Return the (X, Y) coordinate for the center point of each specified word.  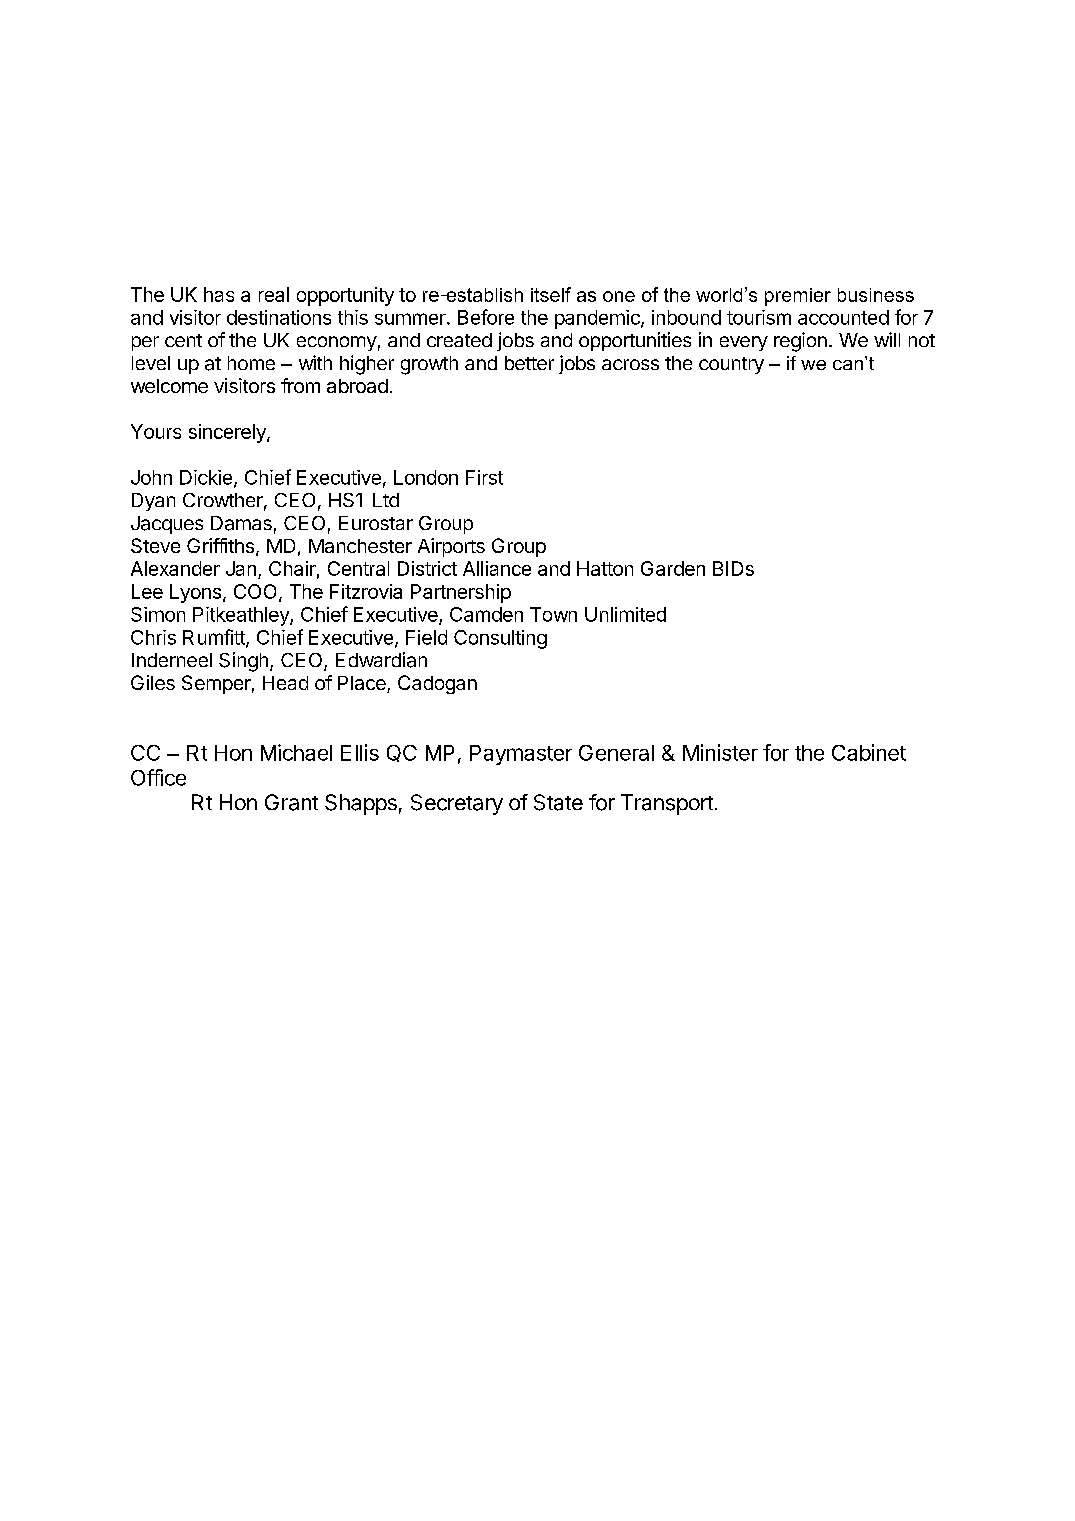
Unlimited (625, 614)
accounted (843, 317)
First (484, 477)
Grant (291, 802)
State (558, 802)
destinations (279, 317)
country (731, 365)
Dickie (206, 477)
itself (551, 294)
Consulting (500, 639)
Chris (153, 637)
